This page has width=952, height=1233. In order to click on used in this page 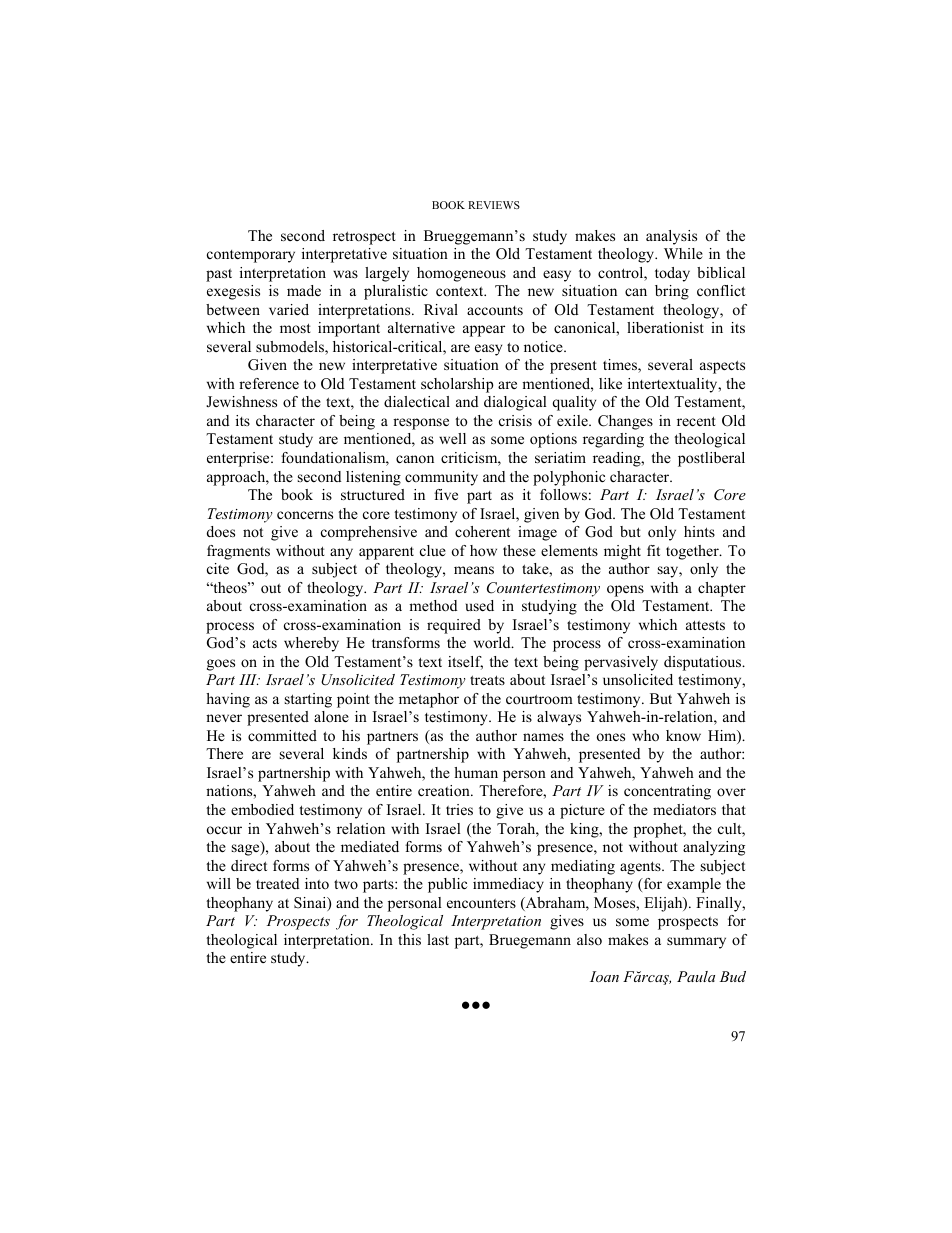, I will do `click(480, 605)`.
